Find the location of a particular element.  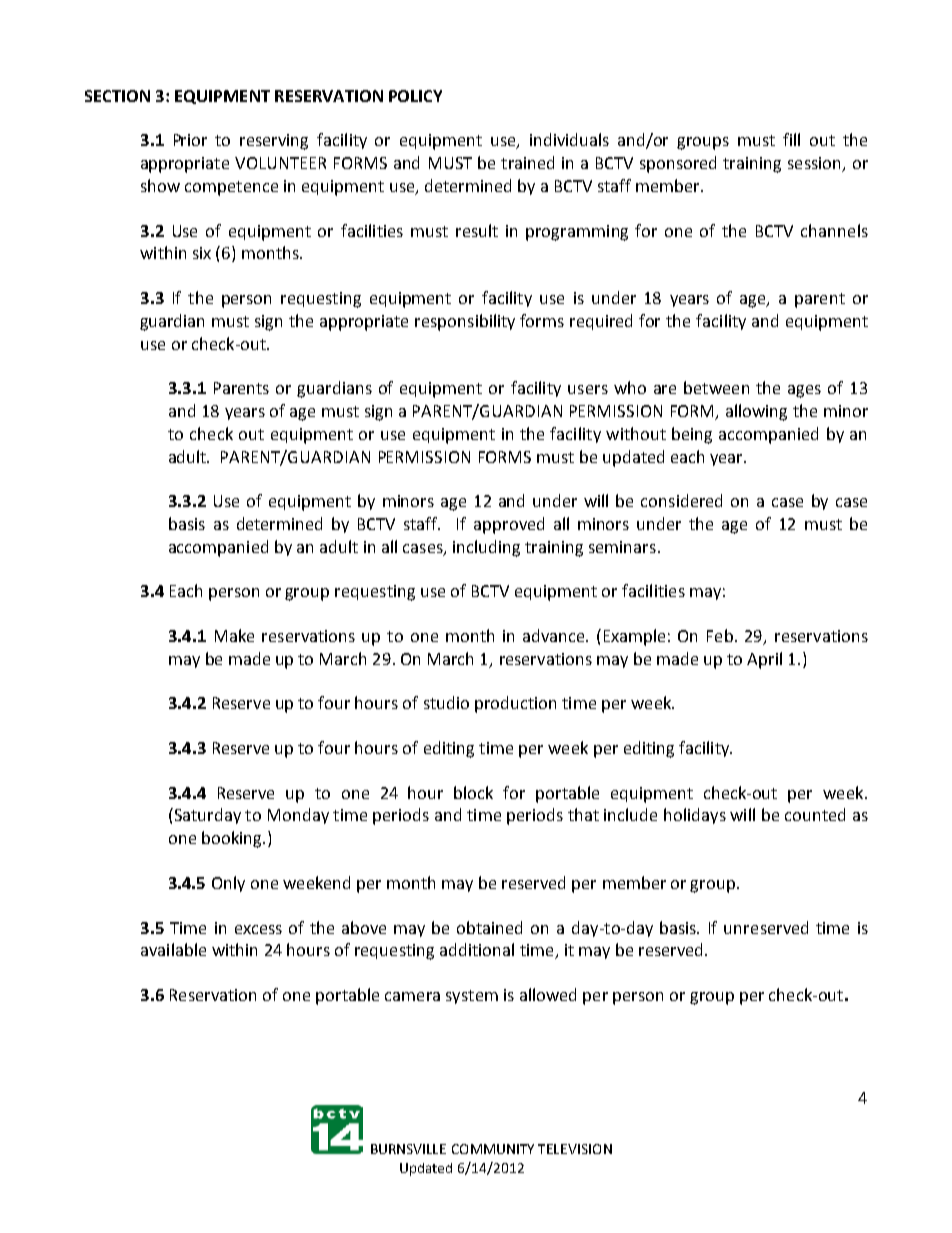

fill is located at coordinates (791, 139).
